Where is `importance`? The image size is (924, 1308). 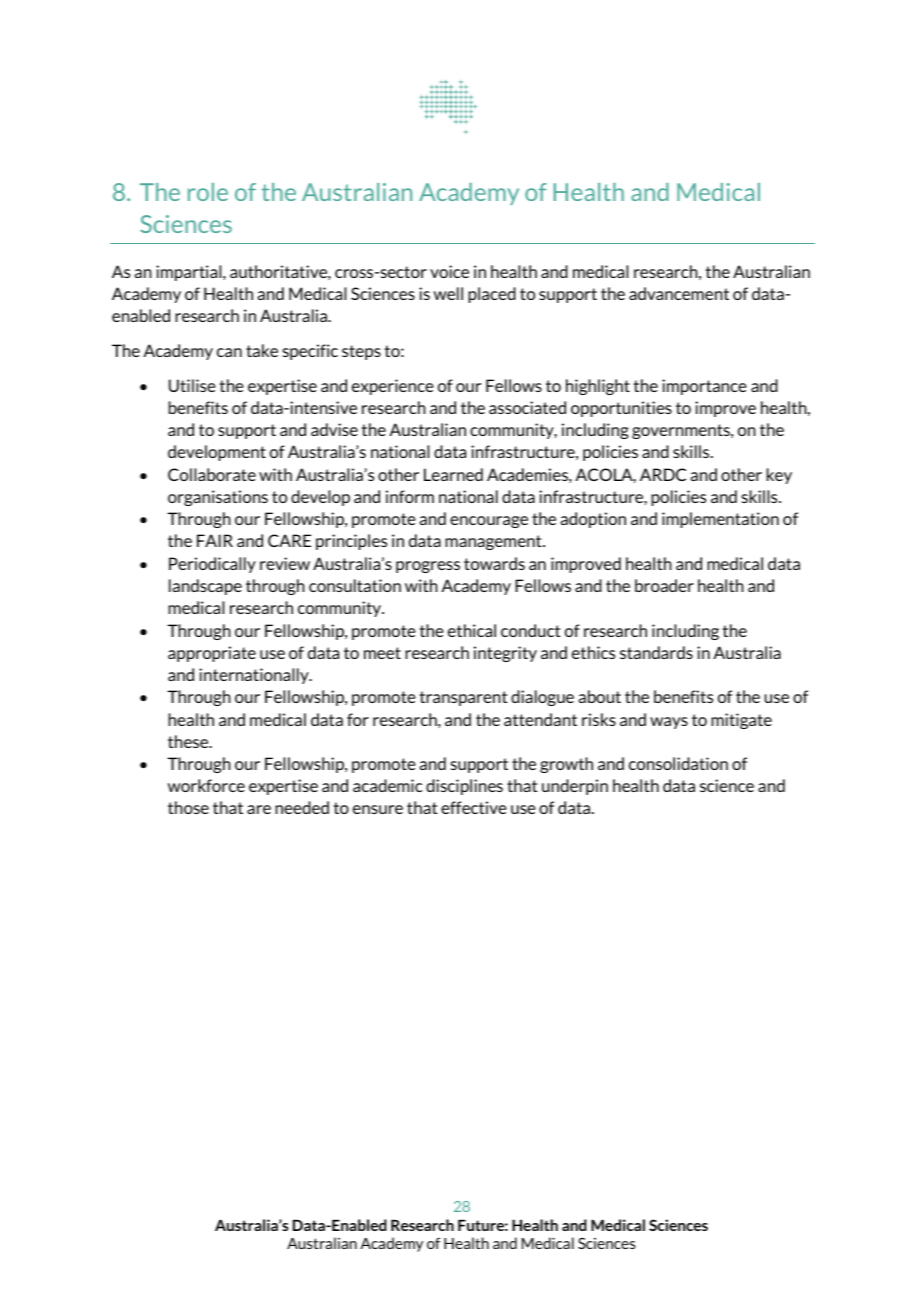 importance is located at coordinates (704, 387).
